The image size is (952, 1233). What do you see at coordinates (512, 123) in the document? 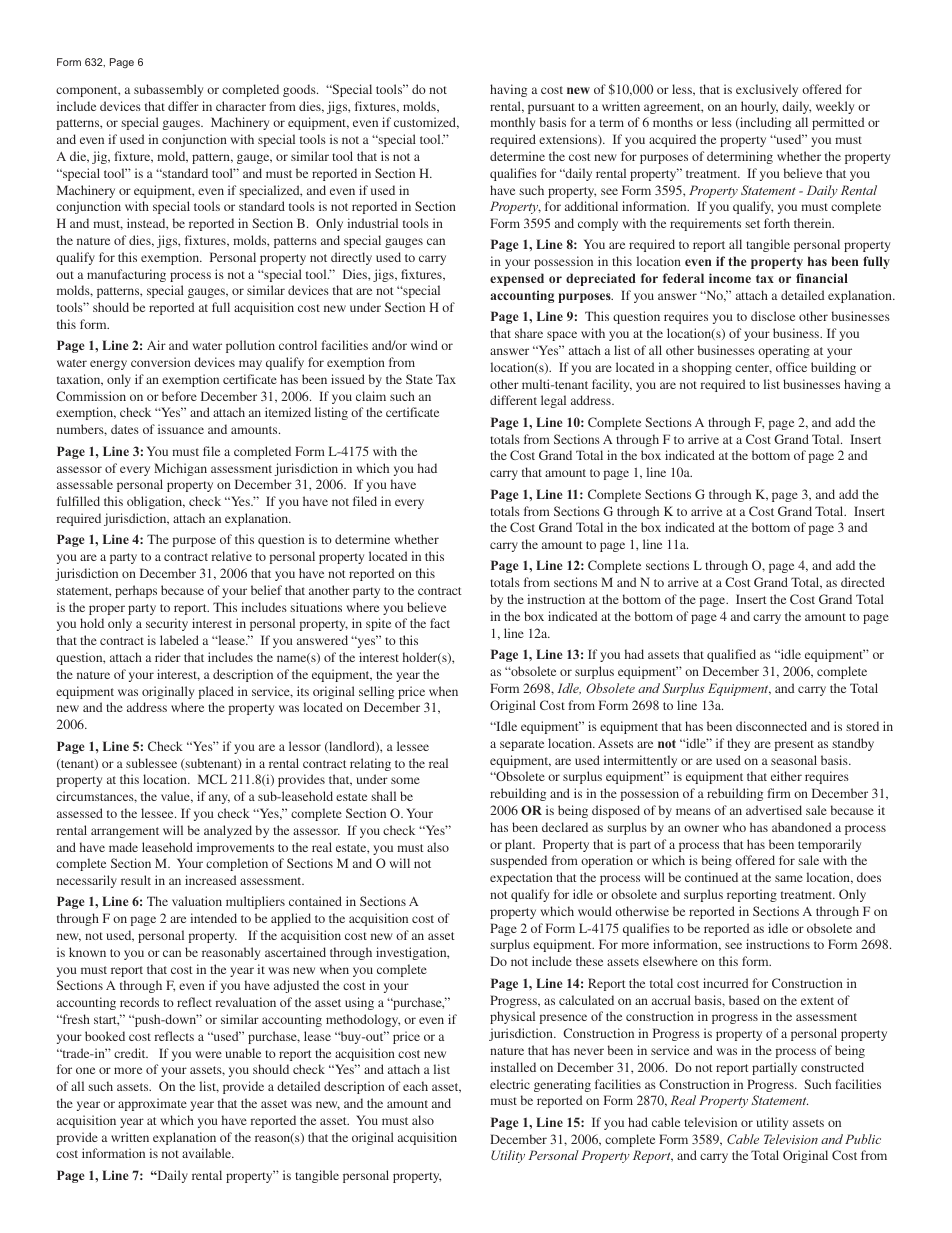
I see `monthly` at bounding box center [512, 123].
